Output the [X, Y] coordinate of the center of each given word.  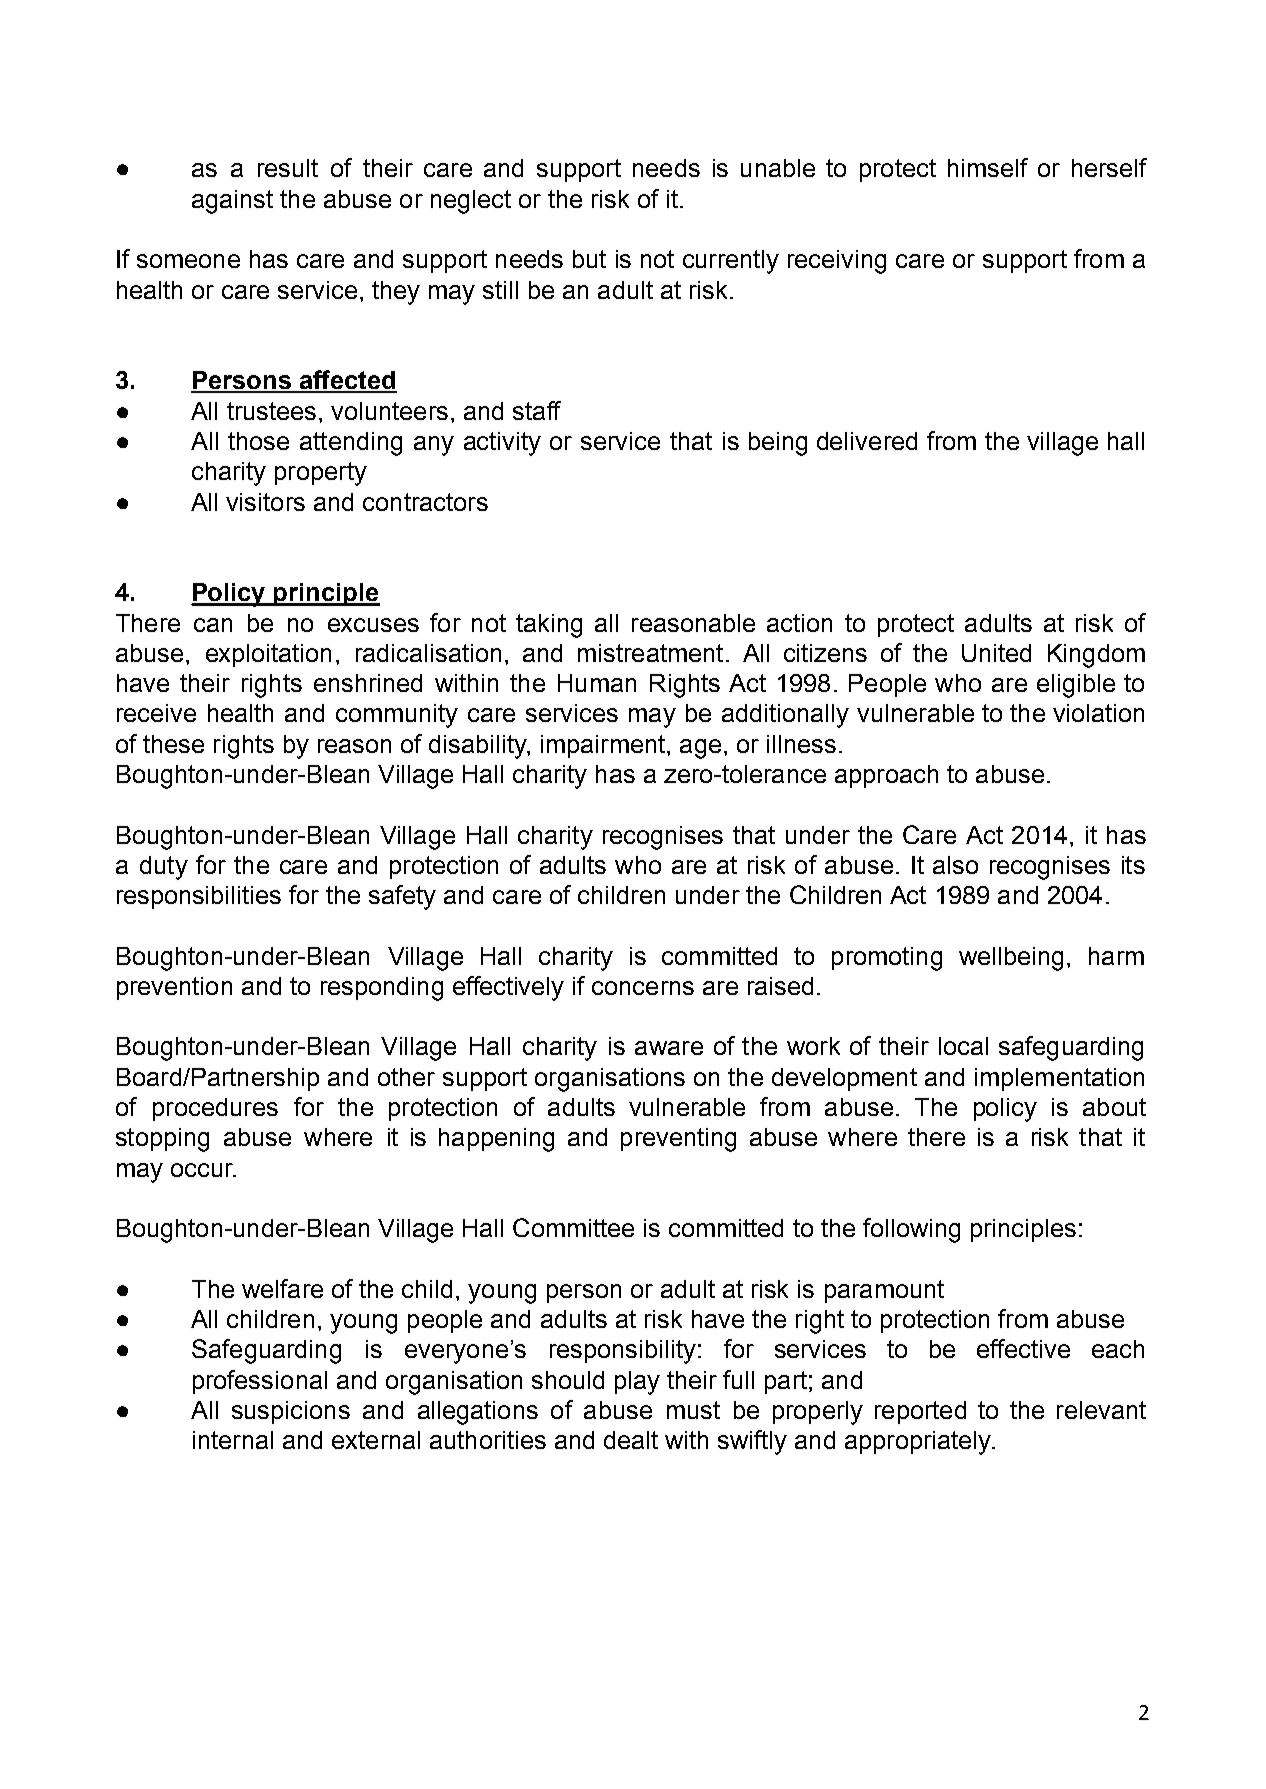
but [589, 259]
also [955, 865]
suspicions [291, 1412]
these [173, 744]
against [232, 202]
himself [988, 167]
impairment [604, 746]
